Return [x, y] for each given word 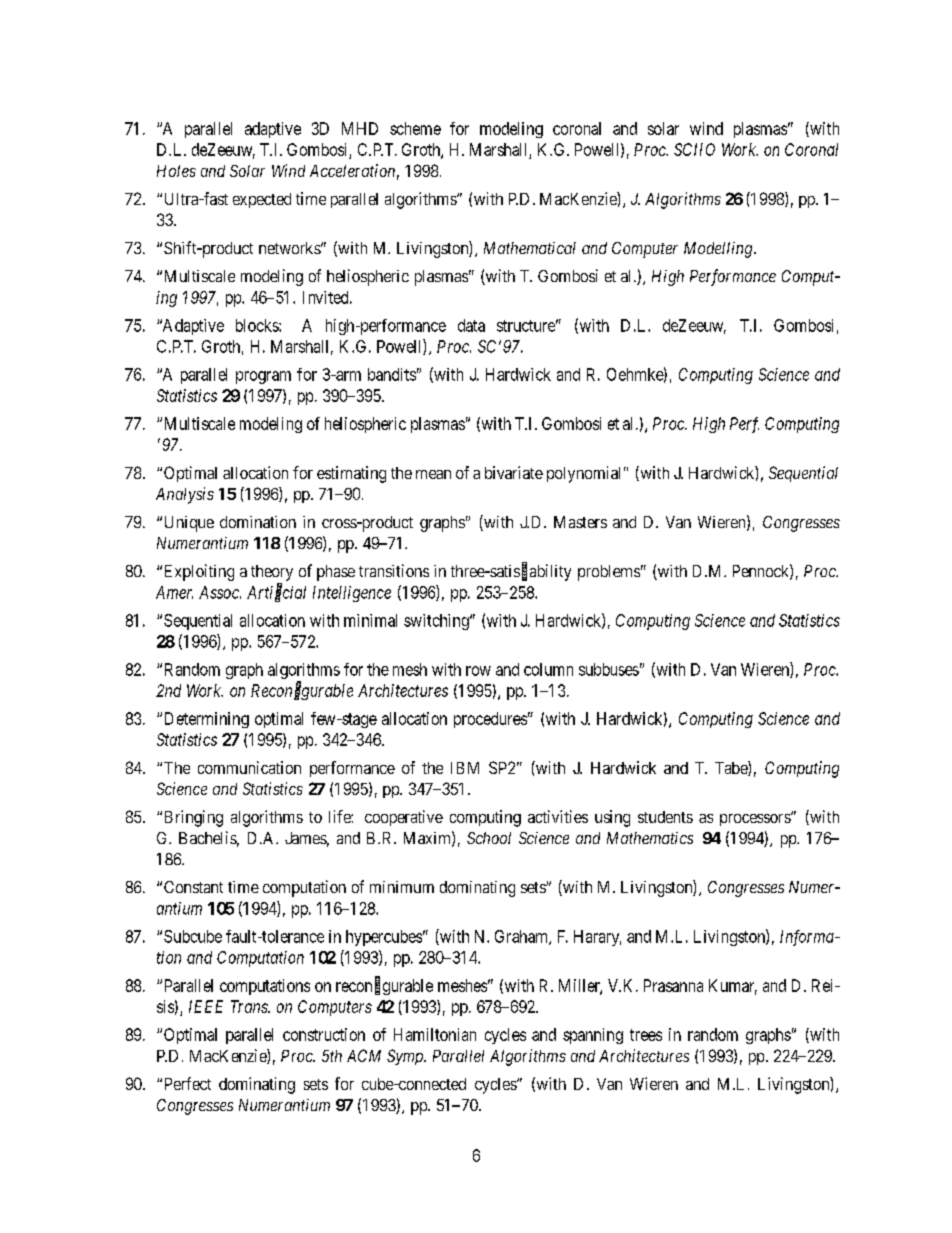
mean [433, 474]
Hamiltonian [435, 1034]
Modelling [719, 250]
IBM [465, 768]
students [665, 817]
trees [646, 1035]
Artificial [276, 593]
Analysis [185, 495]
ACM [364, 1055]
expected [262, 200]
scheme [415, 128]
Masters [580, 522]
